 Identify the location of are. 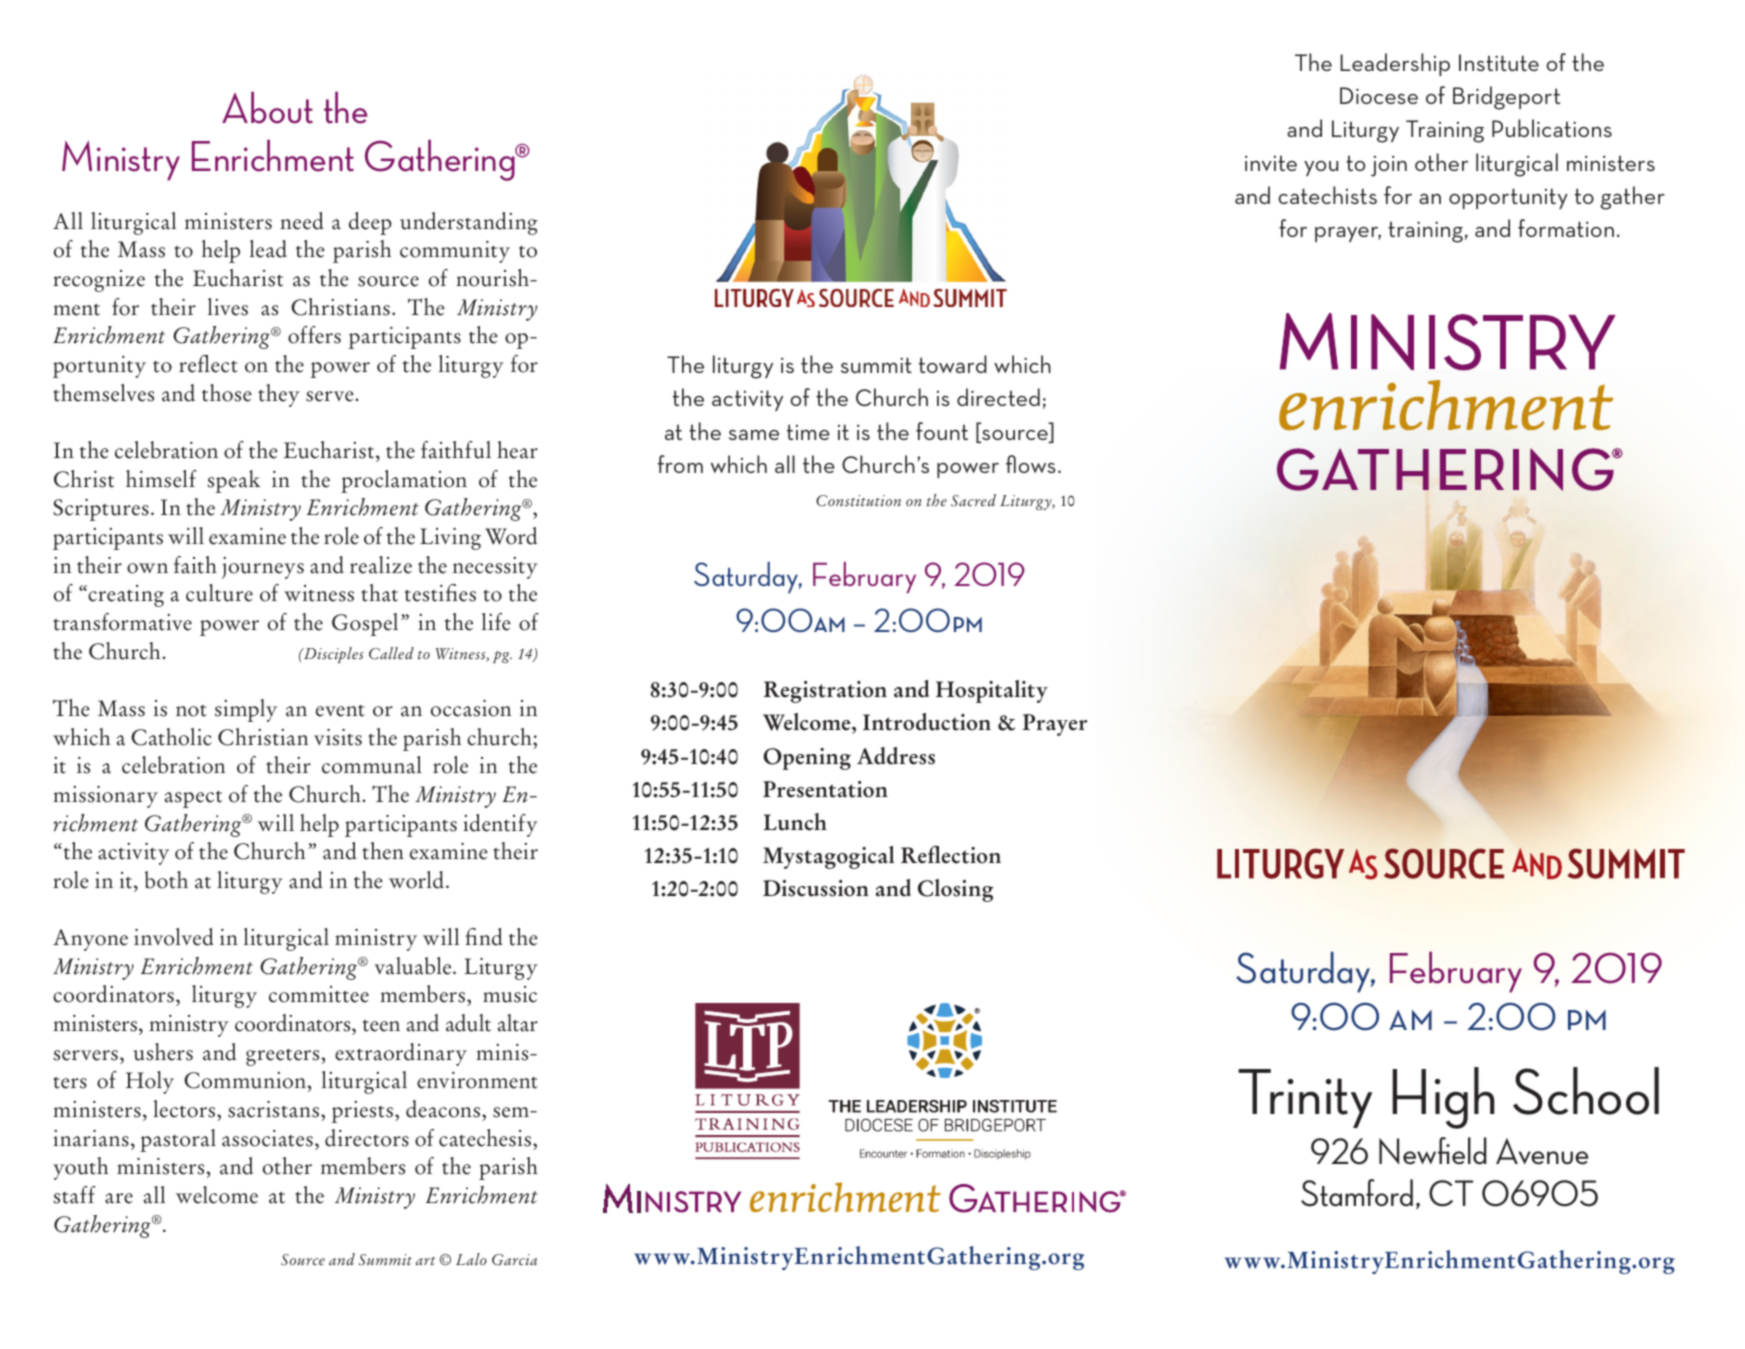
(119, 1198).
